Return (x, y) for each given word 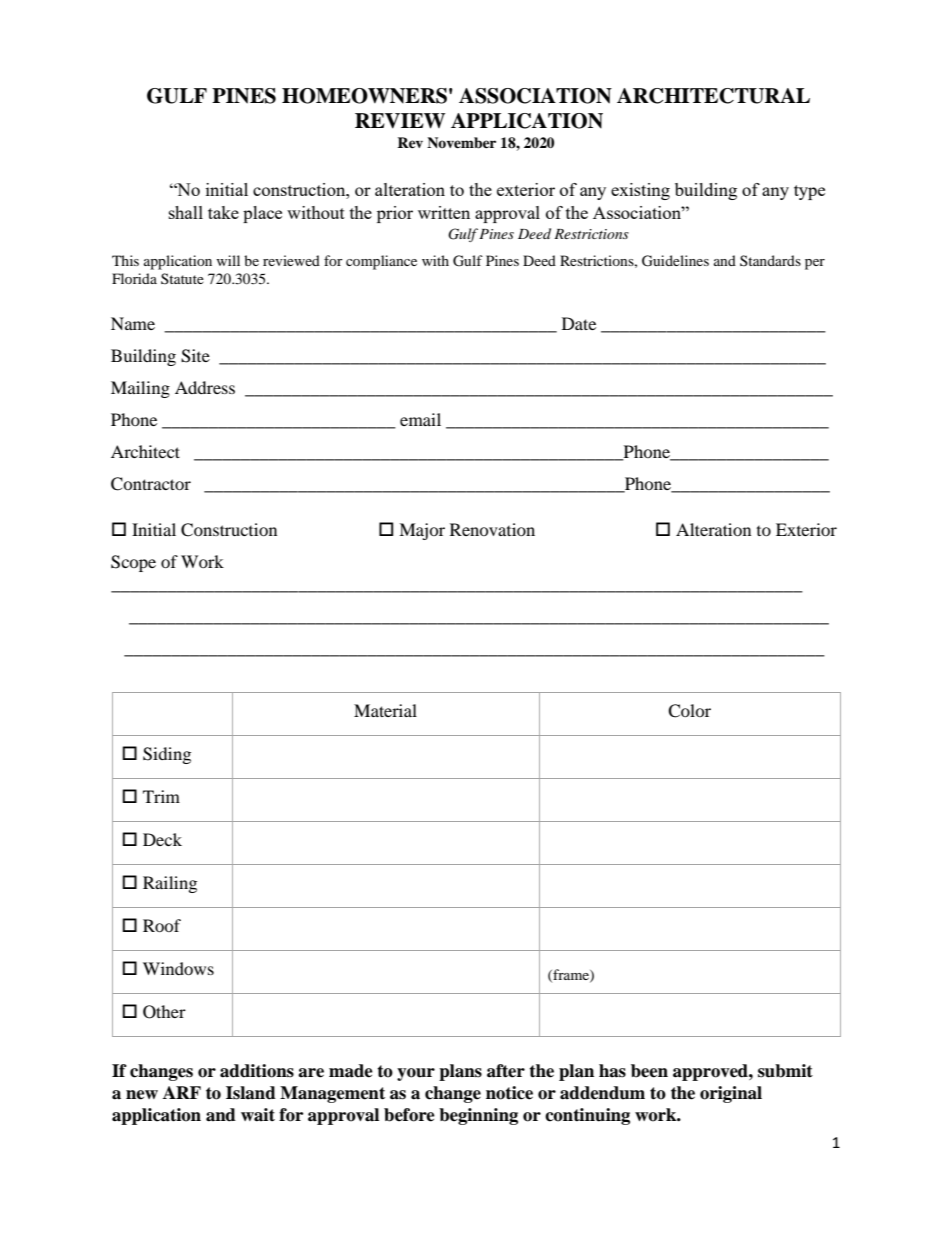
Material (385, 710)
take (223, 212)
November (461, 143)
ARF (182, 1092)
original (731, 1094)
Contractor (151, 484)
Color (689, 711)
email (420, 419)
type (809, 192)
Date (579, 323)
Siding (167, 755)
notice (509, 1093)
